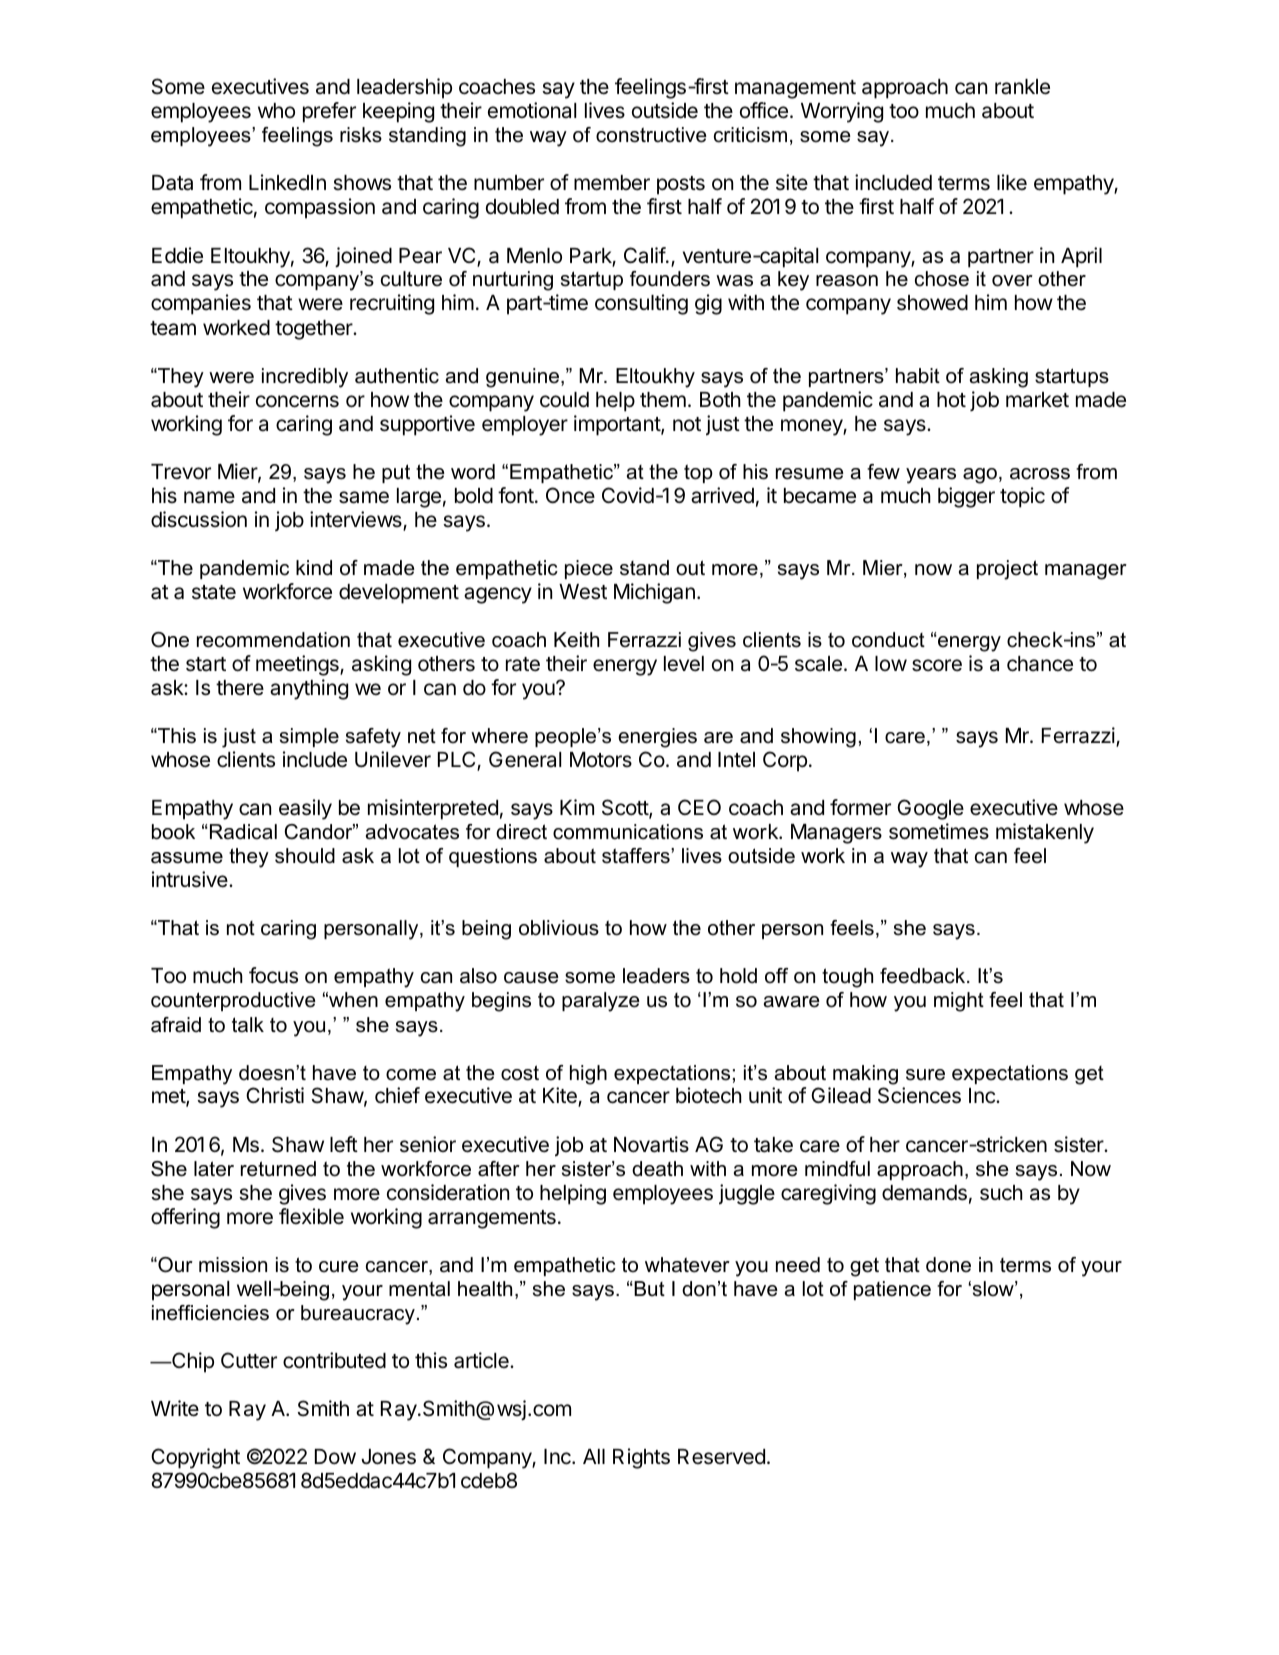  I want to click on Google, so click(930, 809).
